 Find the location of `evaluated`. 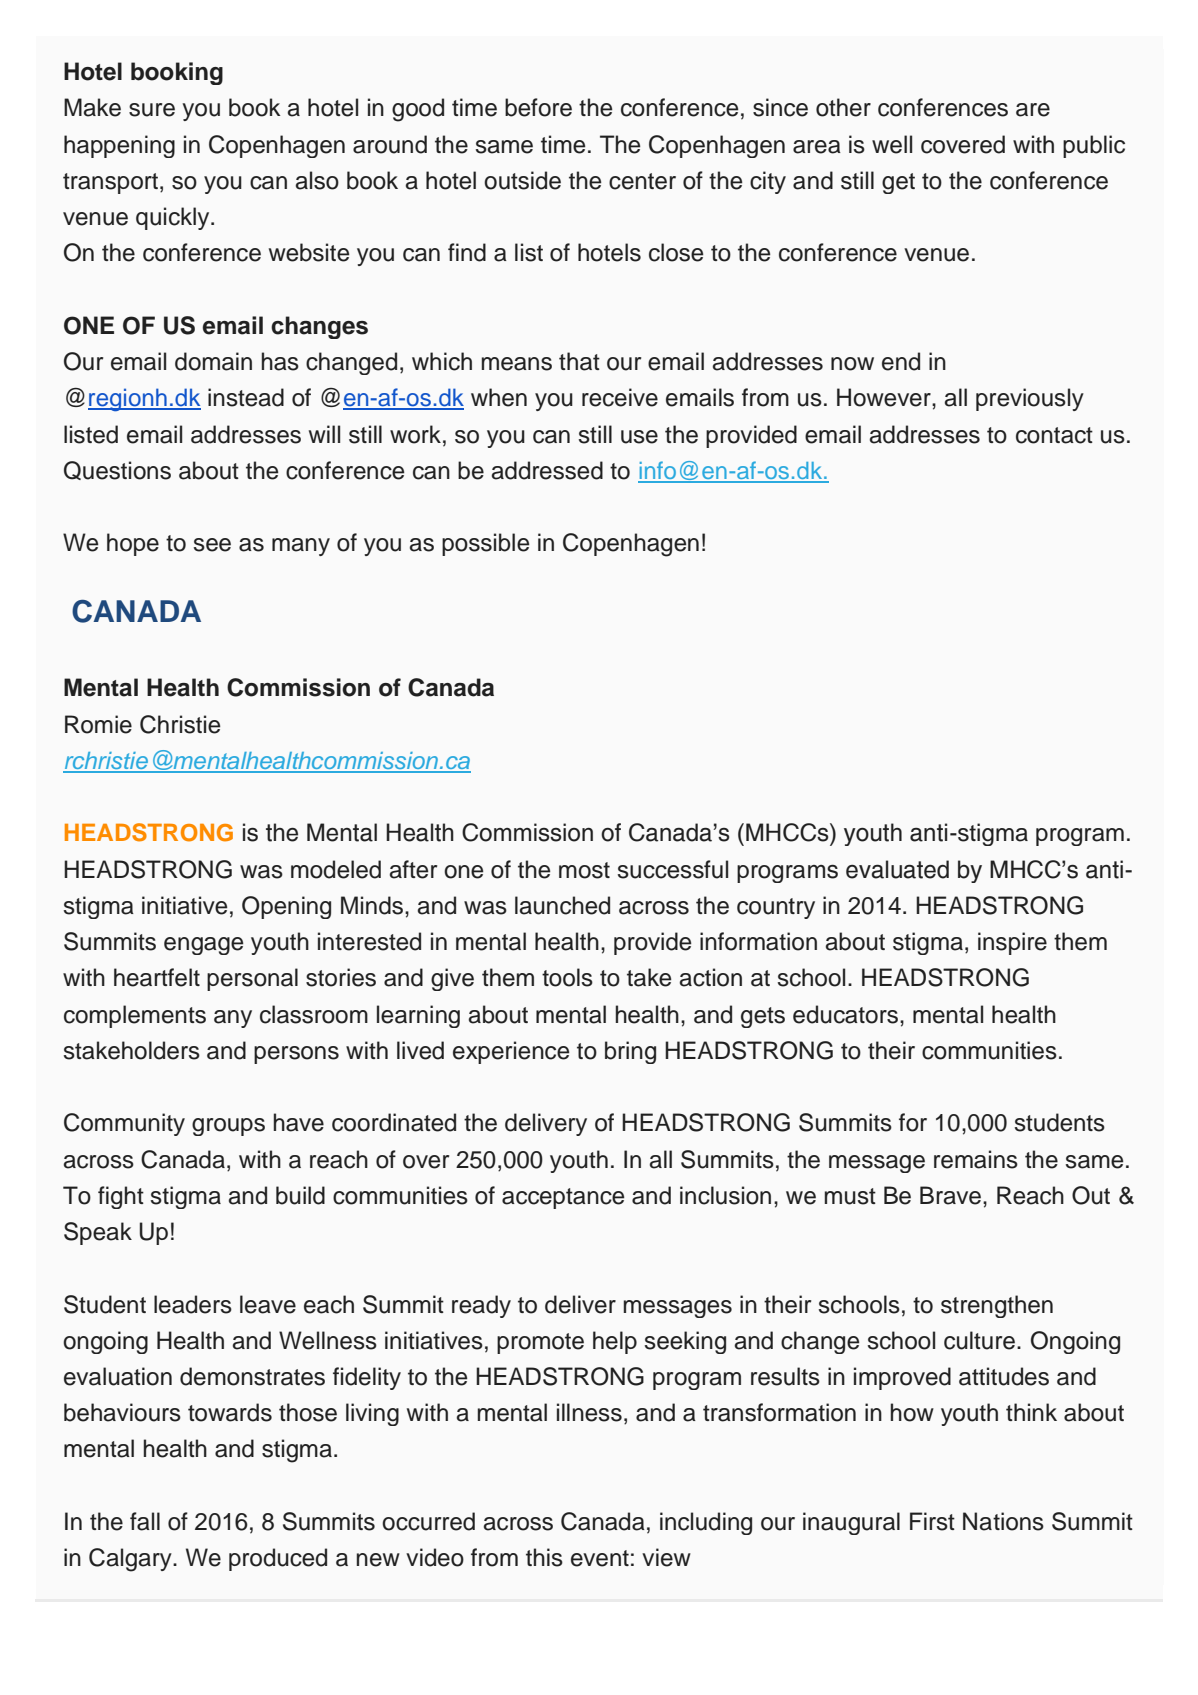

evaluated is located at coordinates (897, 869).
